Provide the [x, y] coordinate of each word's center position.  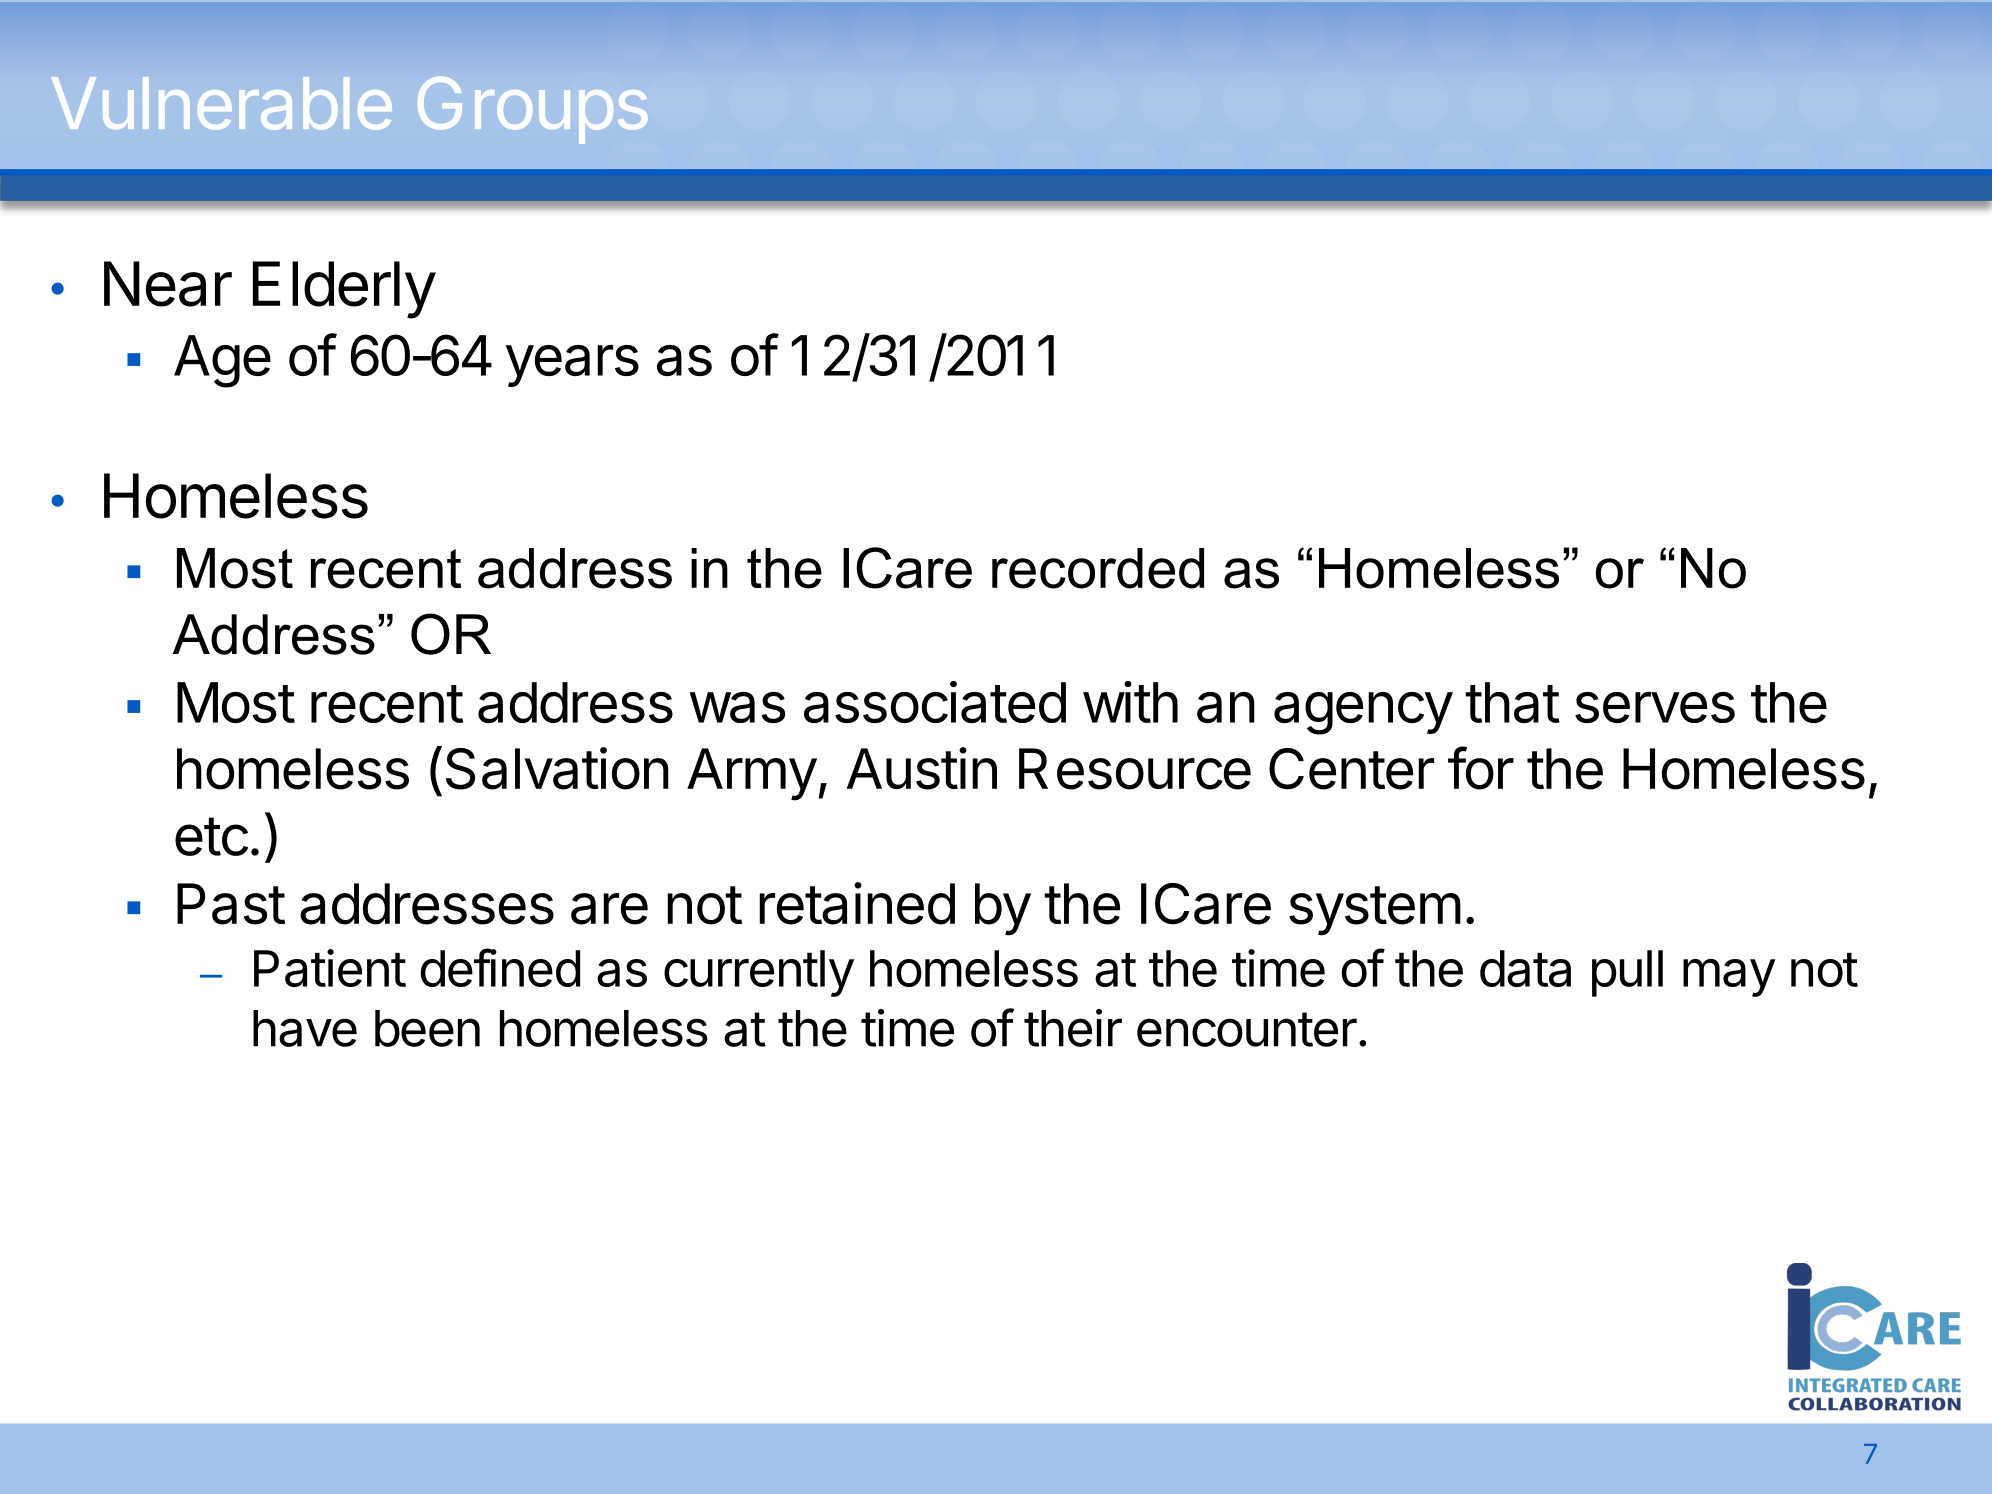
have [305, 1028]
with [1130, 702]
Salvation [557, 768]
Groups [533, 110]
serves [1655, 707]
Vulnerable [221, 103]
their [1073, 1028]
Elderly [344, 290]
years [572, 366]
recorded [1098, 568]
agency [1363, 713]
